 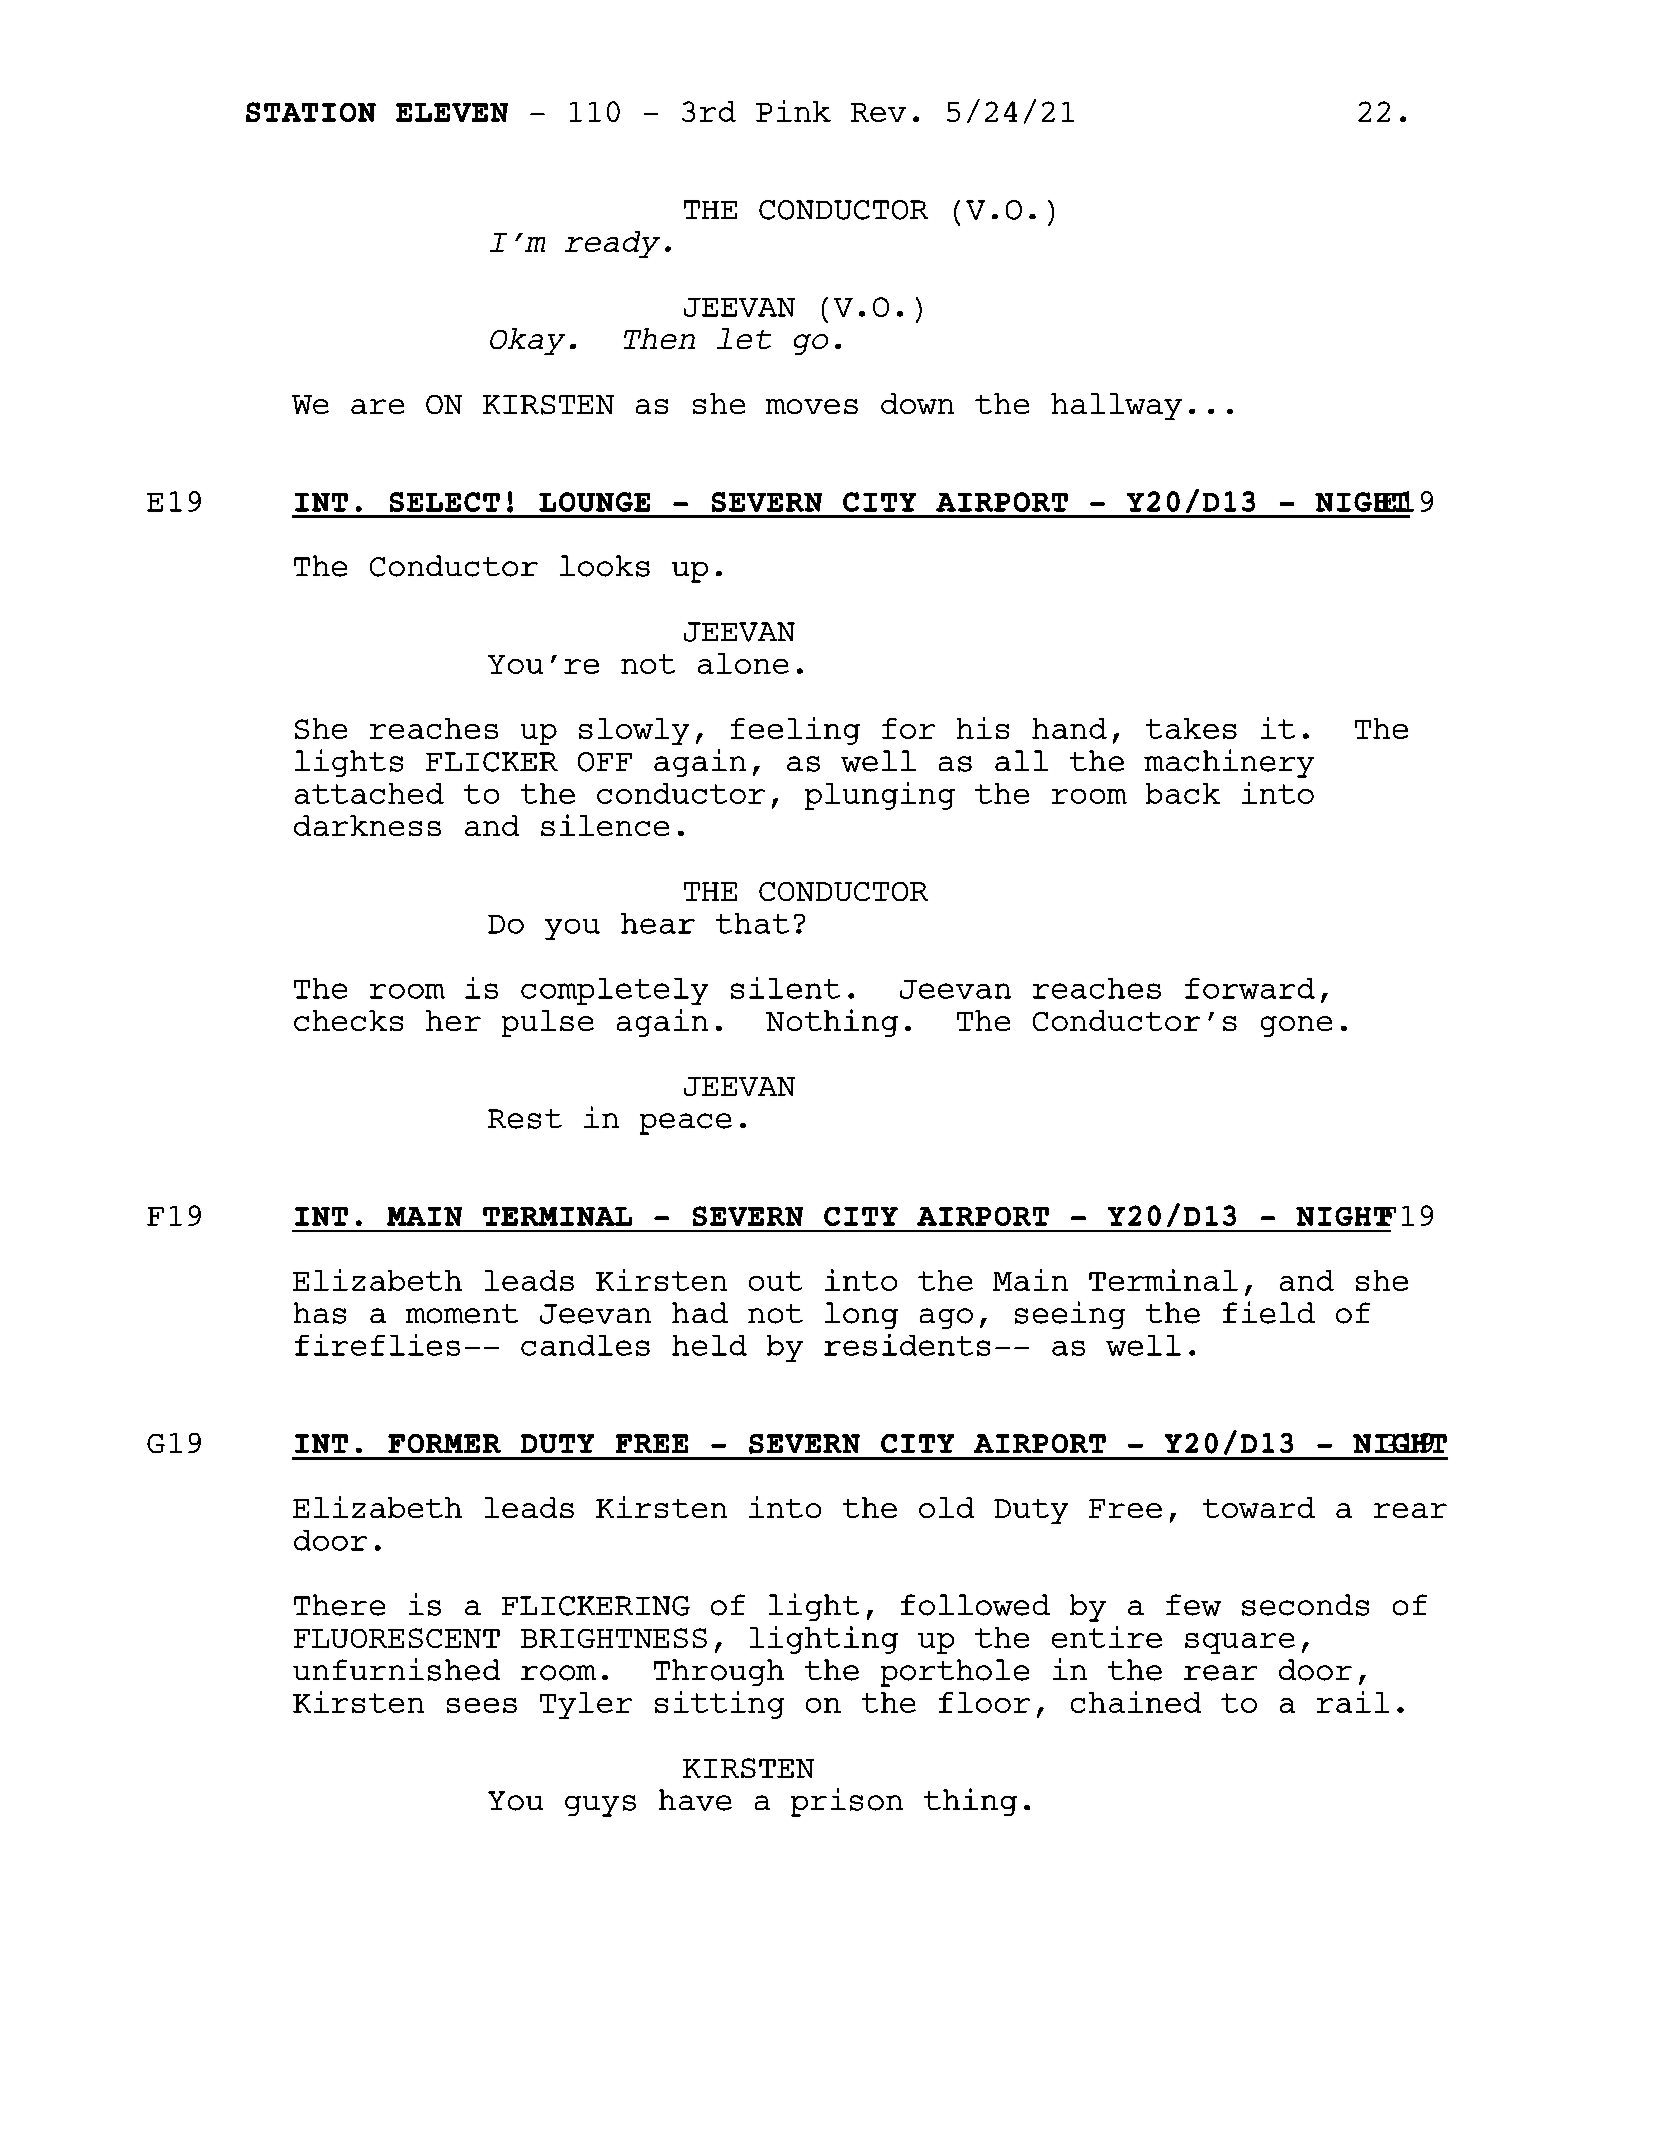 I want to click on prison, so click(x=847, y=1802).
